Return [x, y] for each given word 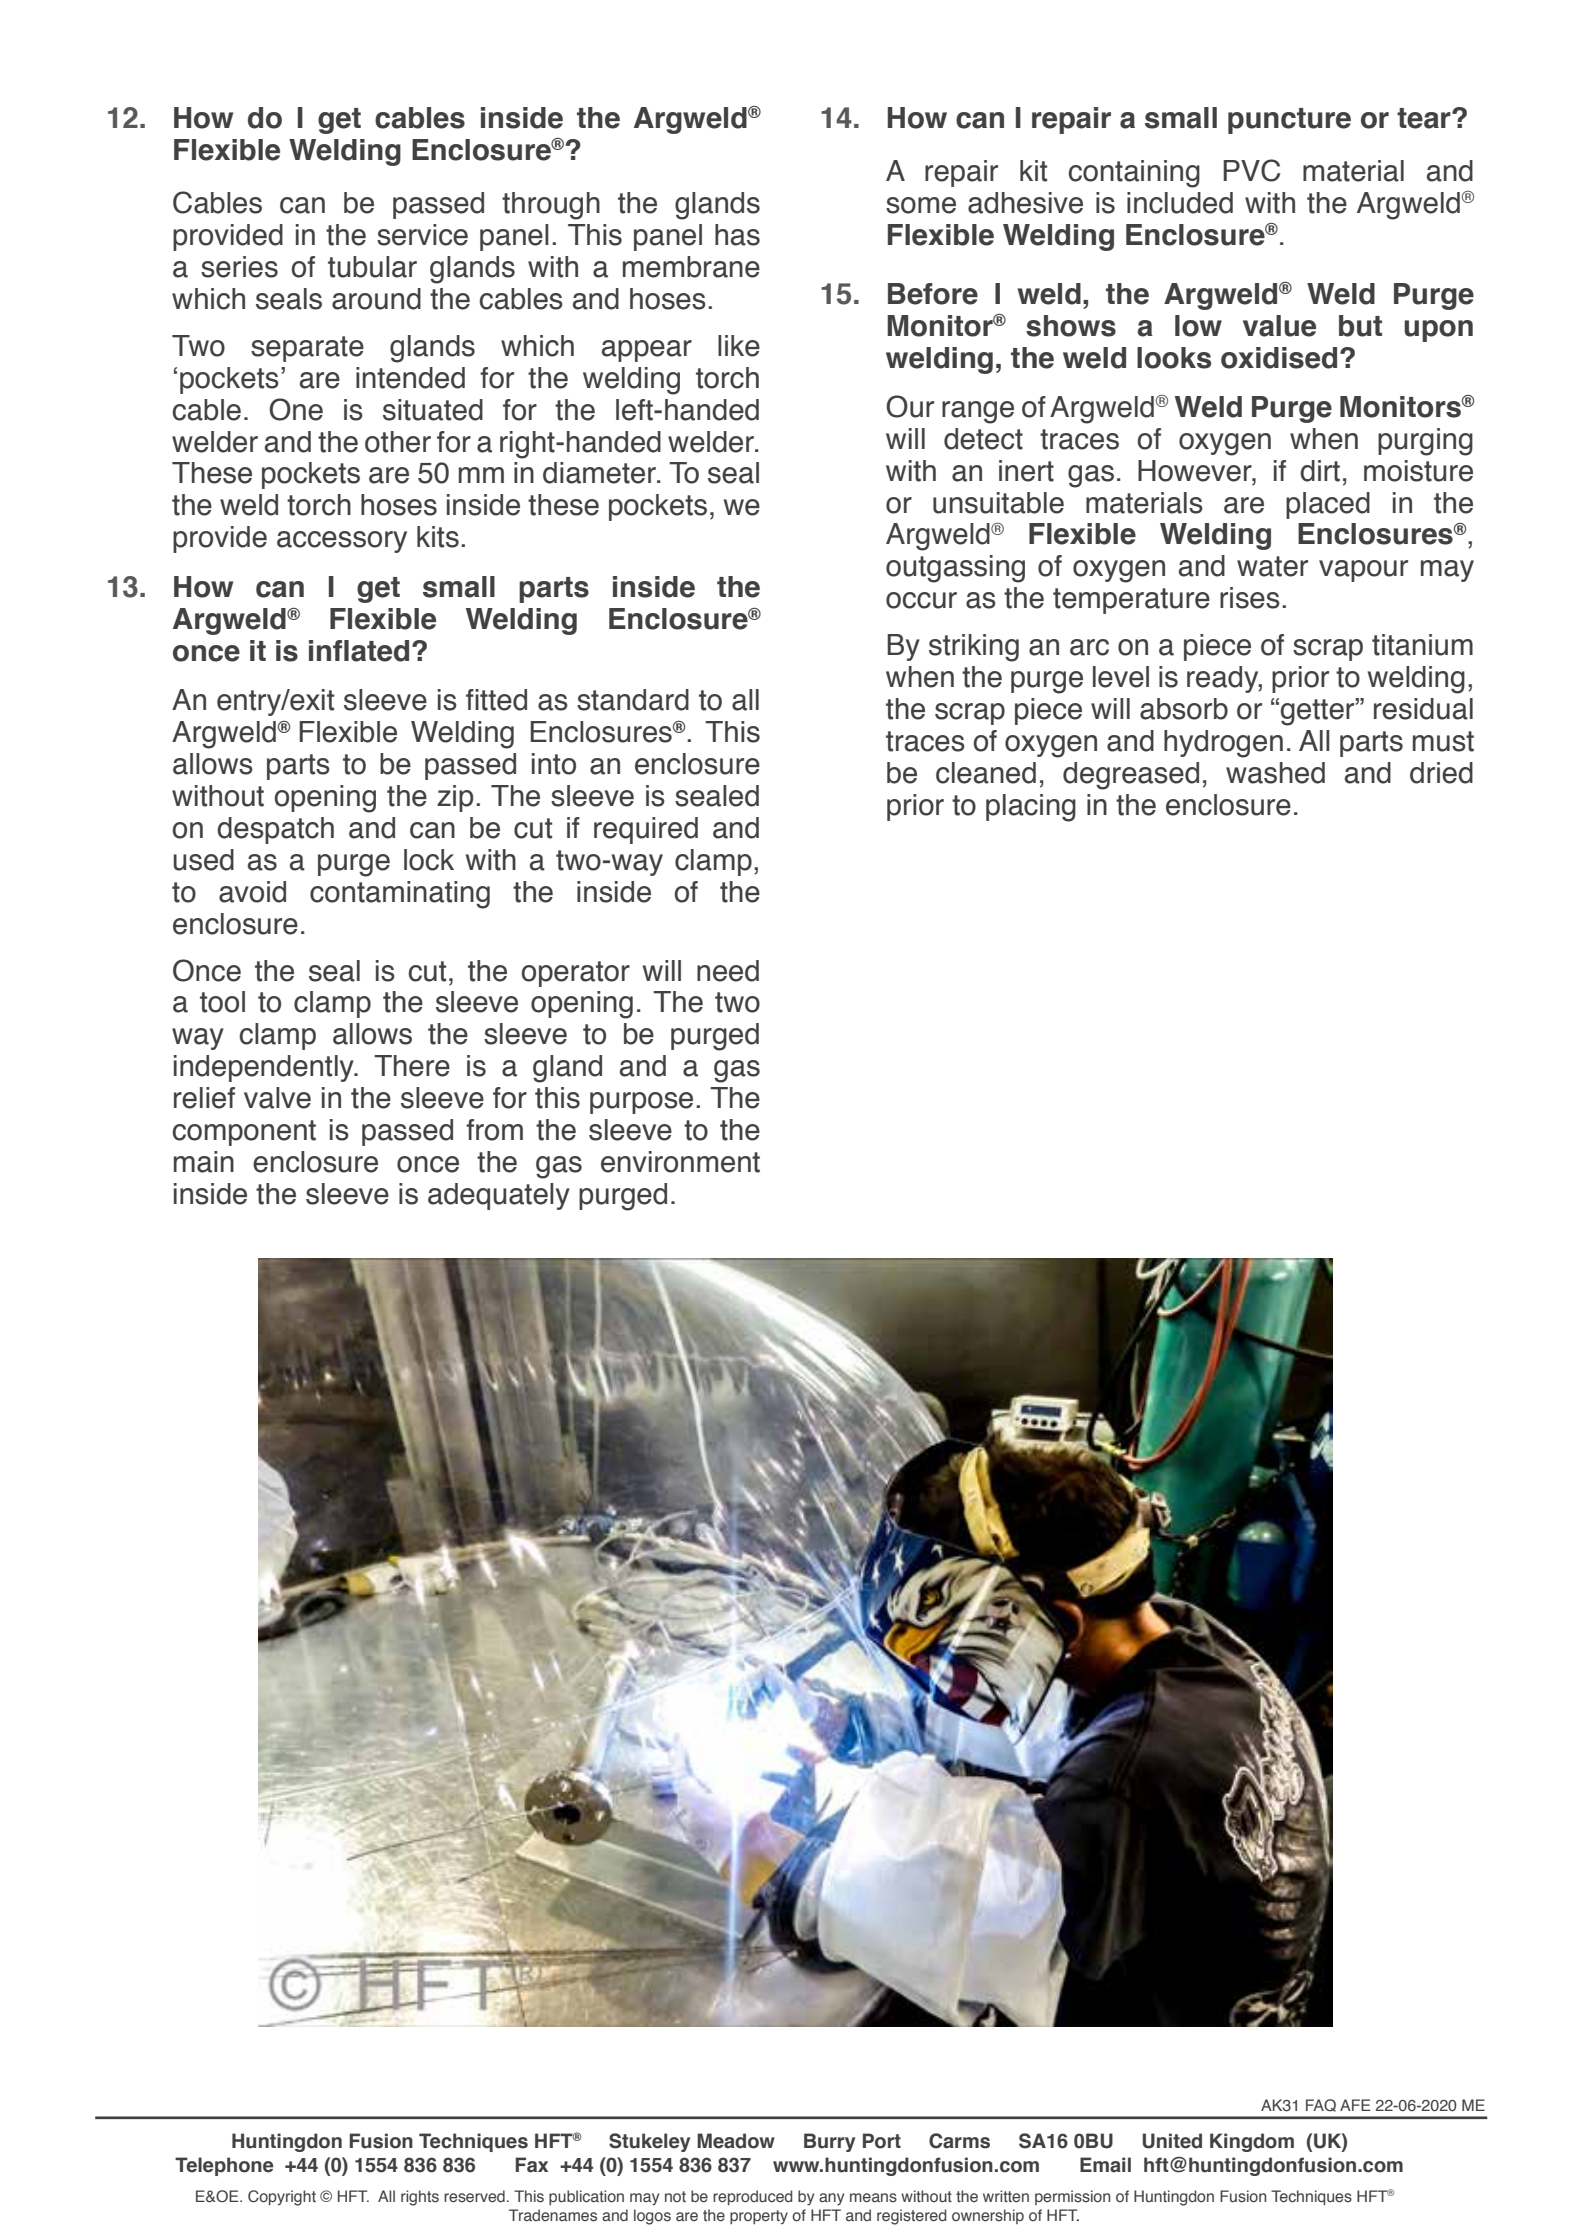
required [646, 830]
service [422, 235]
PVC [1251, 170]
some [921, 205]
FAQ [1321, 2105]
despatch [275, 830]
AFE [1355, 2105]
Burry [829, 2142]
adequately [499, 1196]
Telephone [224, 2166]
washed [1275, 773]
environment [680, 1162]
